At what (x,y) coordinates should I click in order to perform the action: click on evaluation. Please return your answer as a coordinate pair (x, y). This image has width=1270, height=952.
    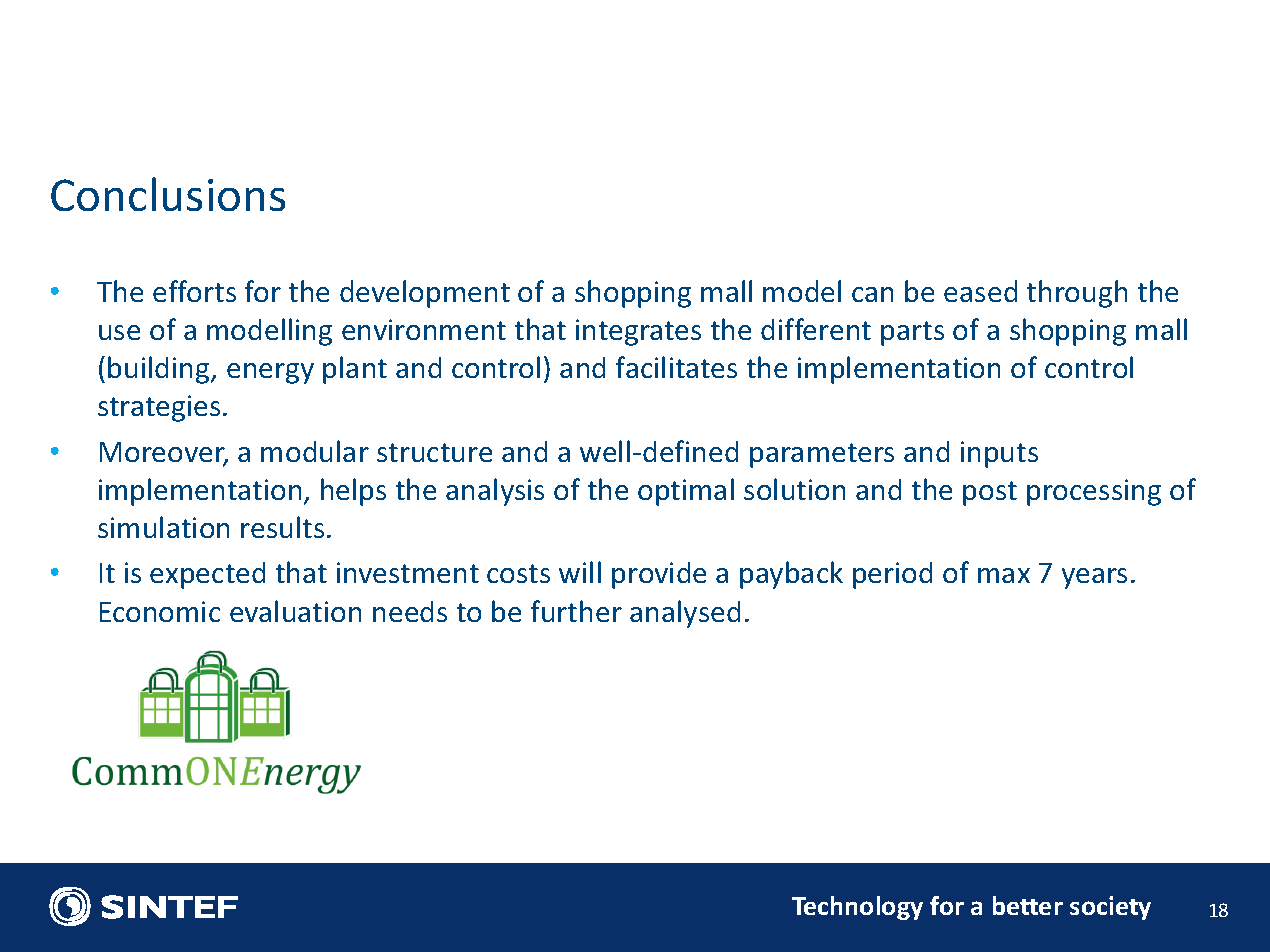
    Looking at the image, I should click on (295, 611).
